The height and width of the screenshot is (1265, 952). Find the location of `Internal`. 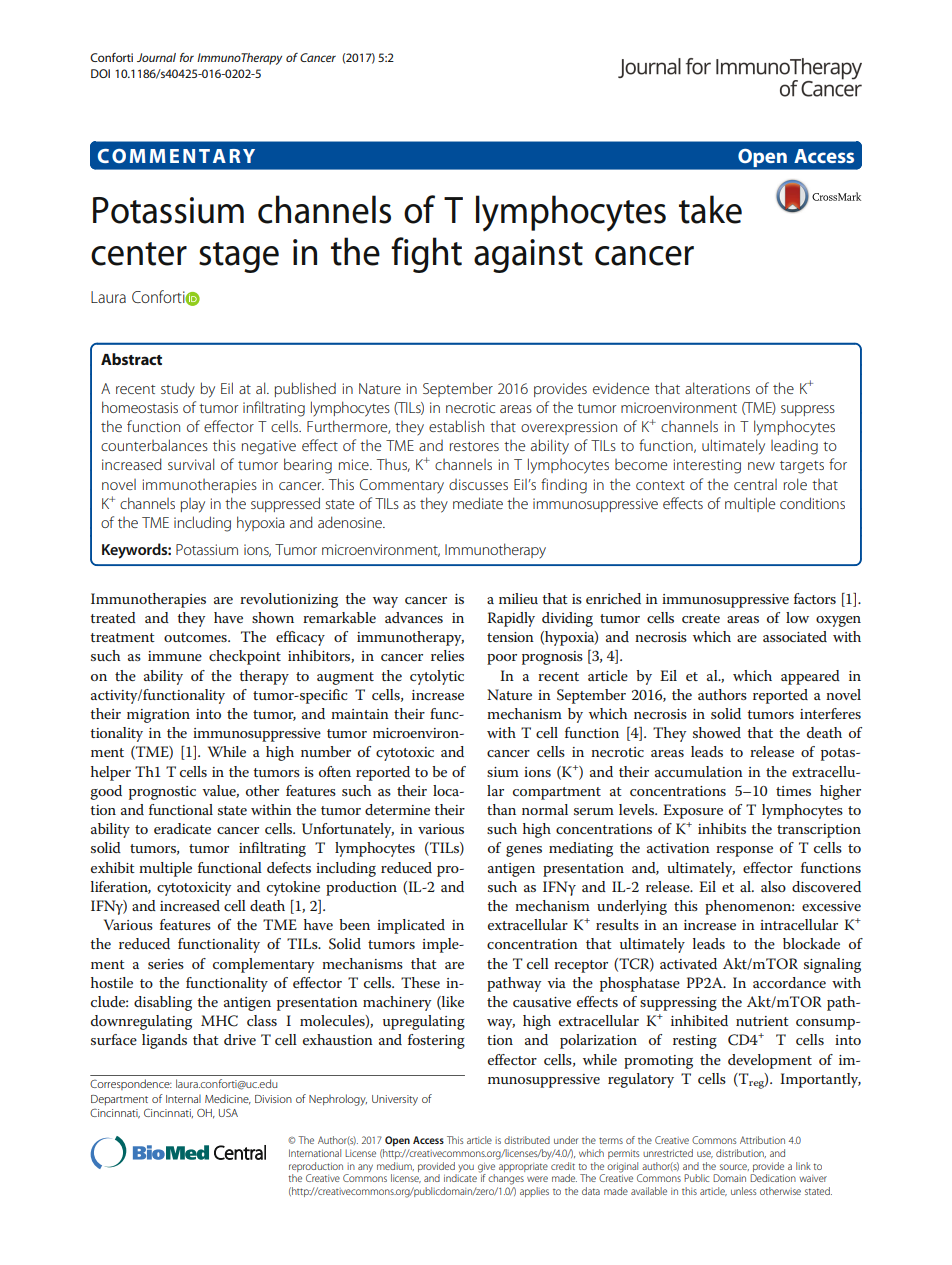

Internal is located at coordinates (183, 1098).
